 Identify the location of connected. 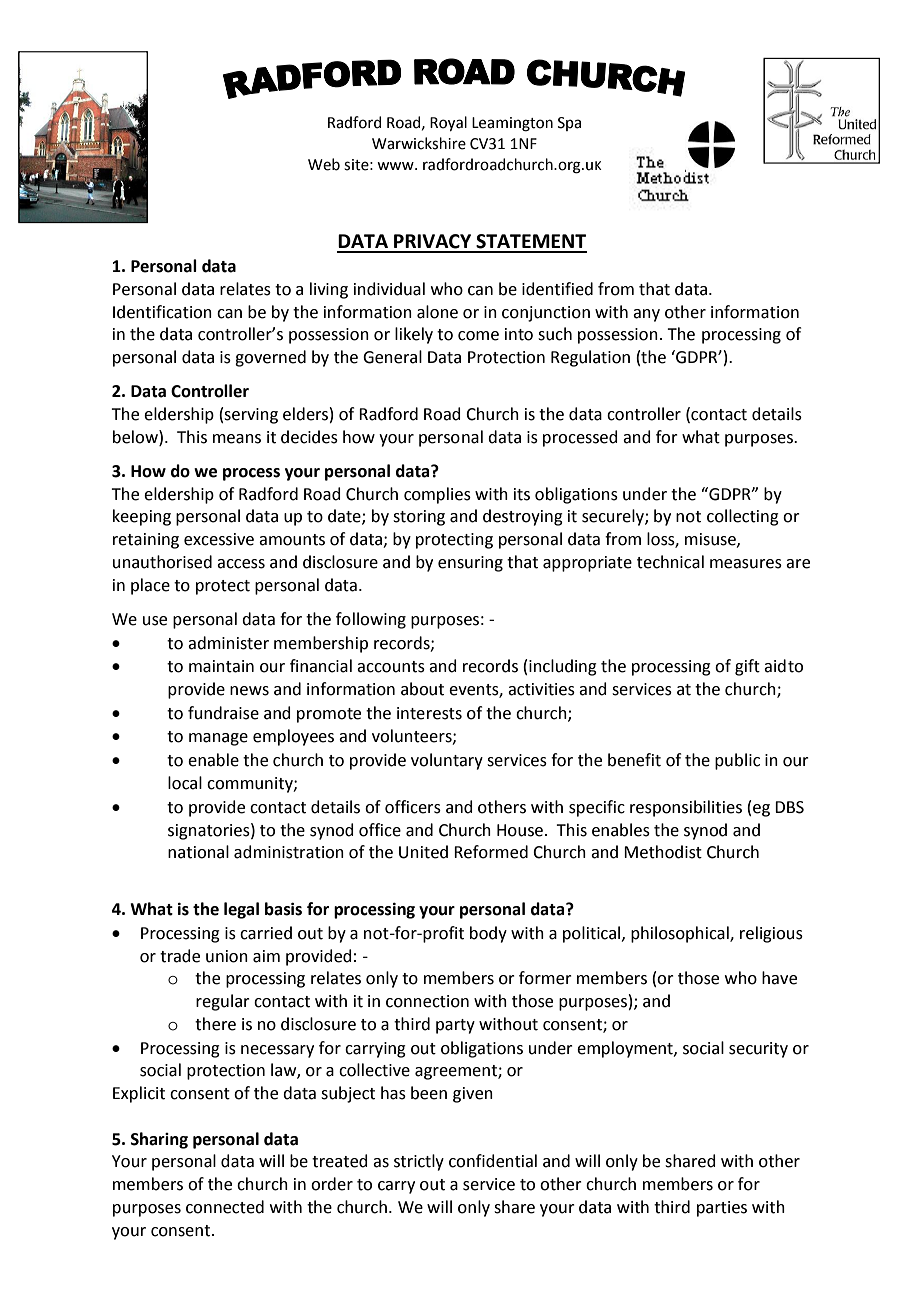
(225, 1207).
